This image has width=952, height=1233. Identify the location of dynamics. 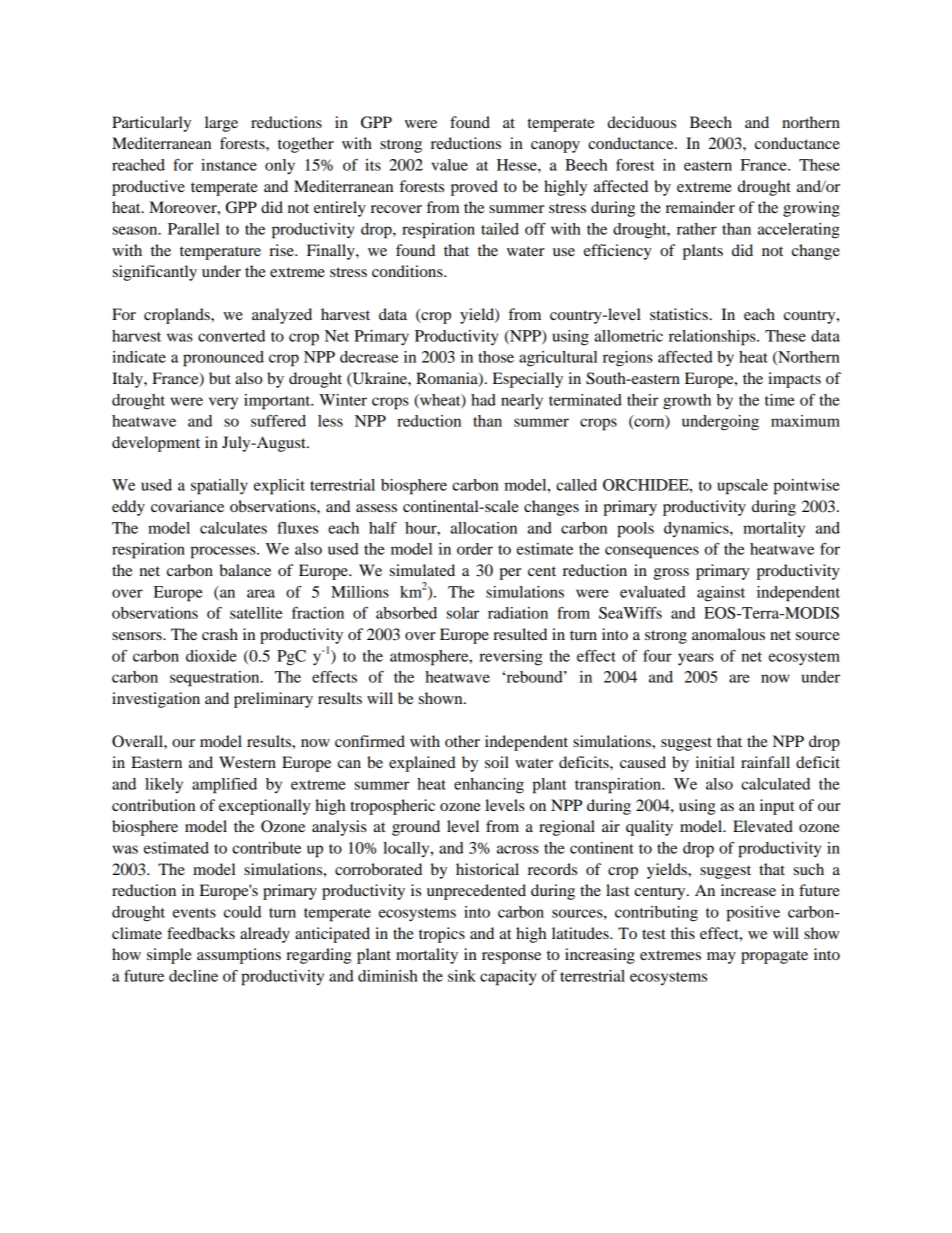
(697, 529).
